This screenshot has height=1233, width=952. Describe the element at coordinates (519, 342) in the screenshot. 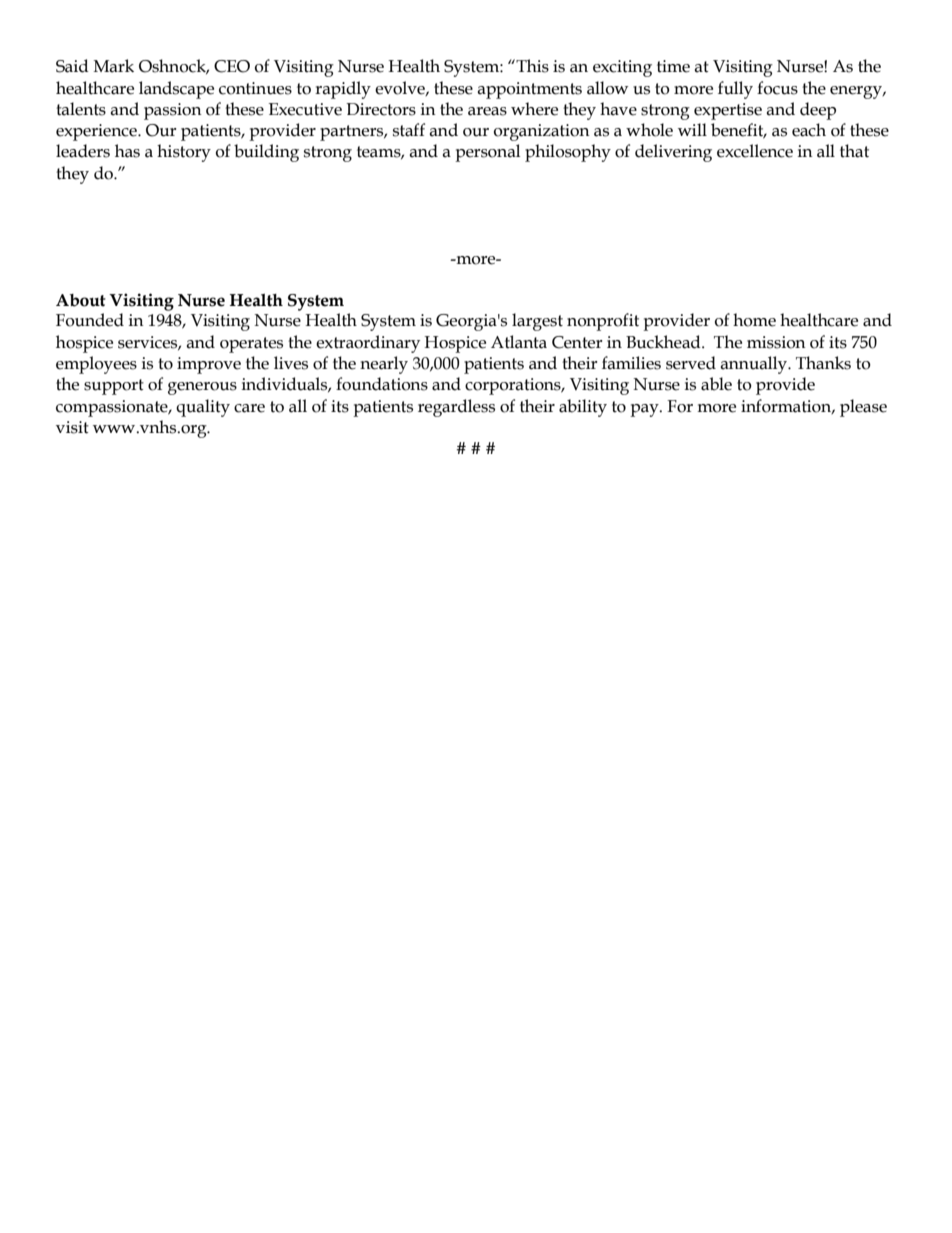

I see `Atlanta` at that location.
